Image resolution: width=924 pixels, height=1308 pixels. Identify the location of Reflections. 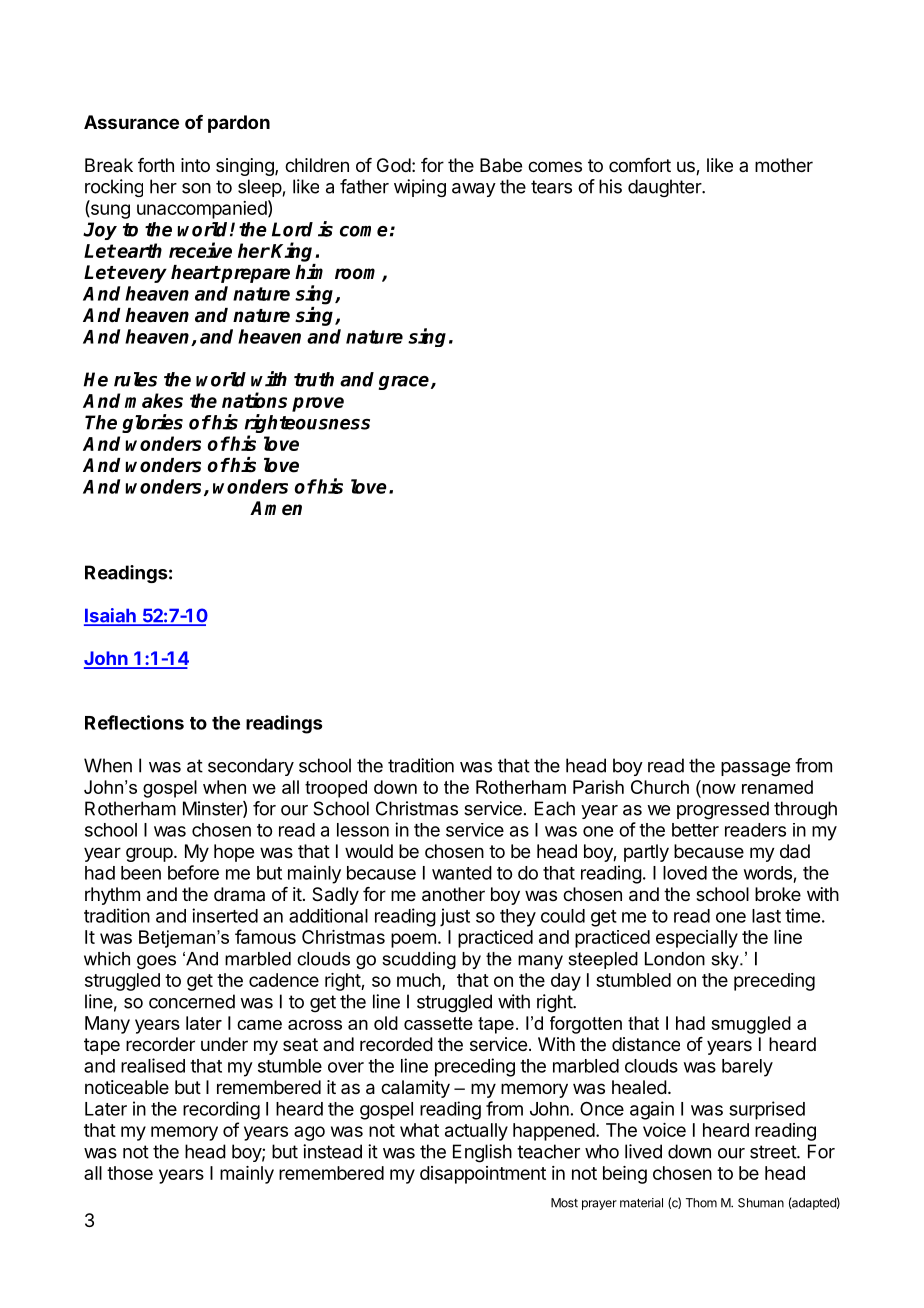
(134, 722).
